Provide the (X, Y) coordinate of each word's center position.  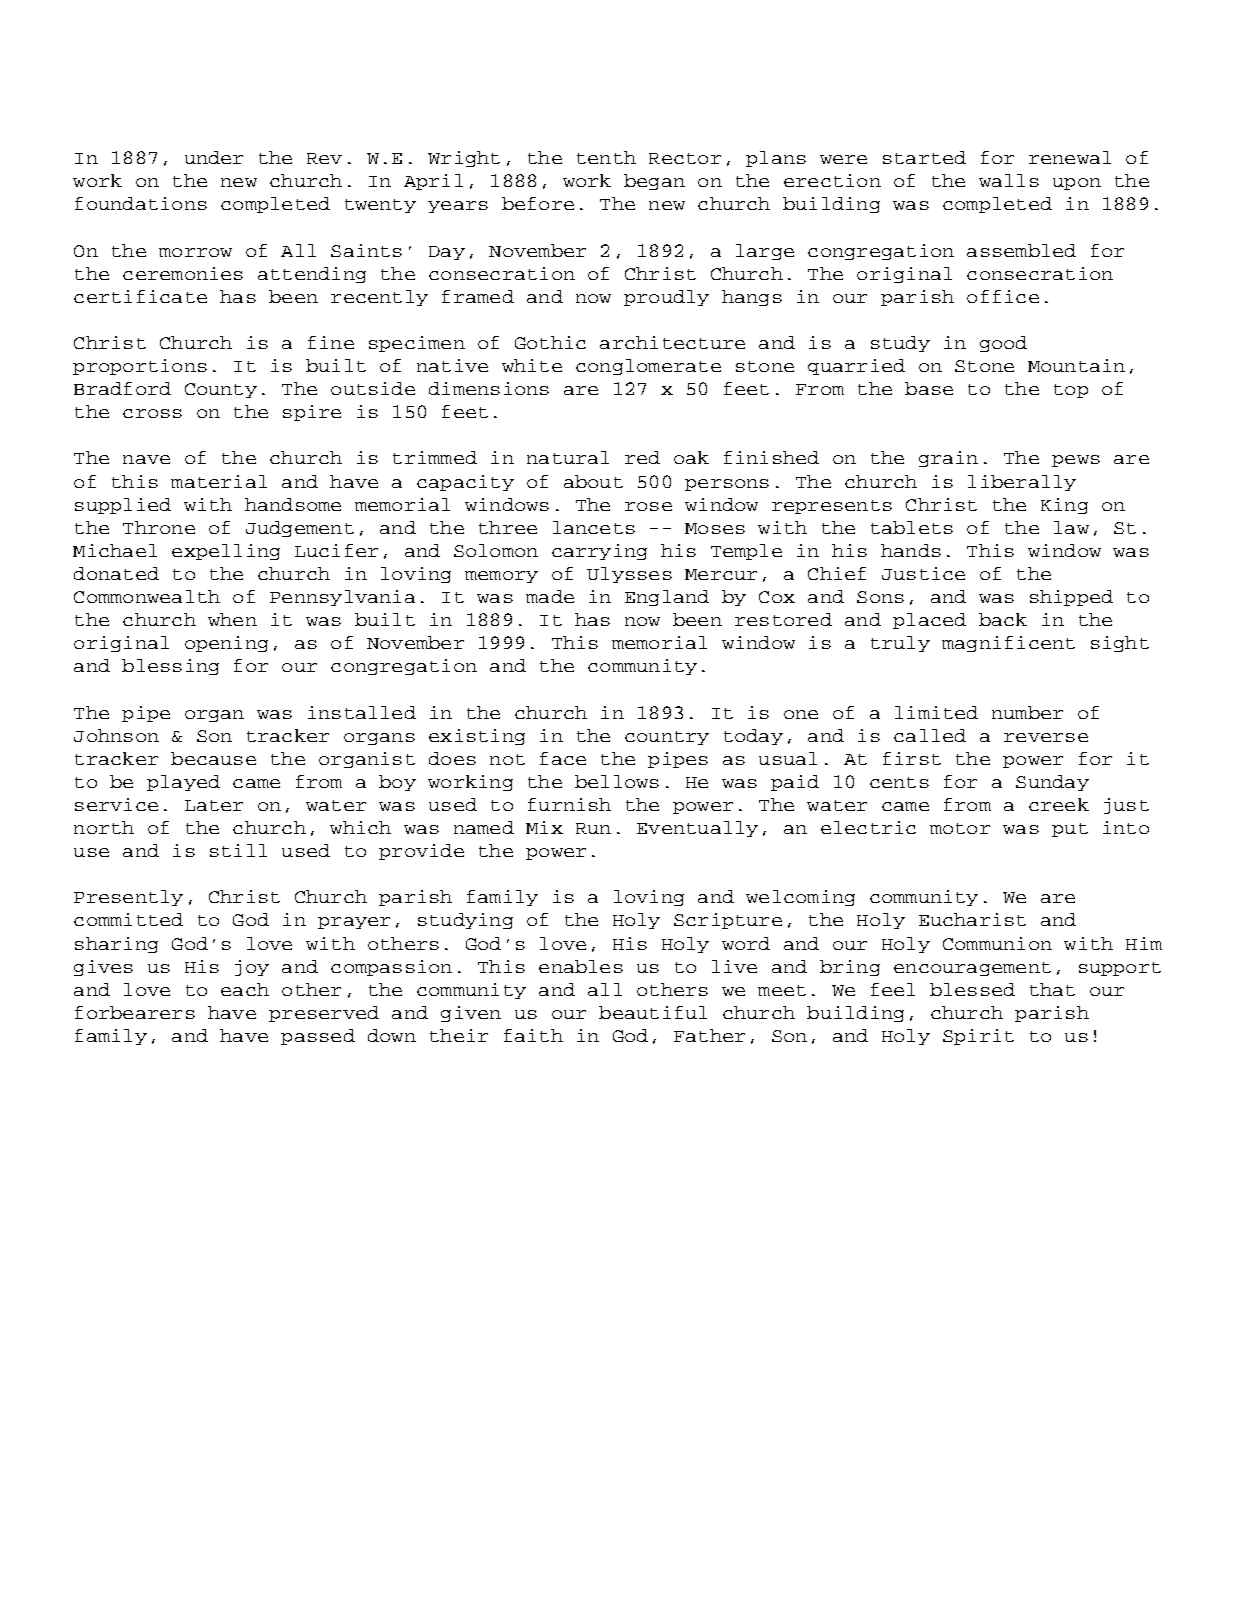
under (214, 157)
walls (1009, 180)
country (667, 738)
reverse (1046, 737)
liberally (1022, 483)
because (213, 758)
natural (568, 457)
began (654, 182)
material (219, 481)
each (245, 989)
